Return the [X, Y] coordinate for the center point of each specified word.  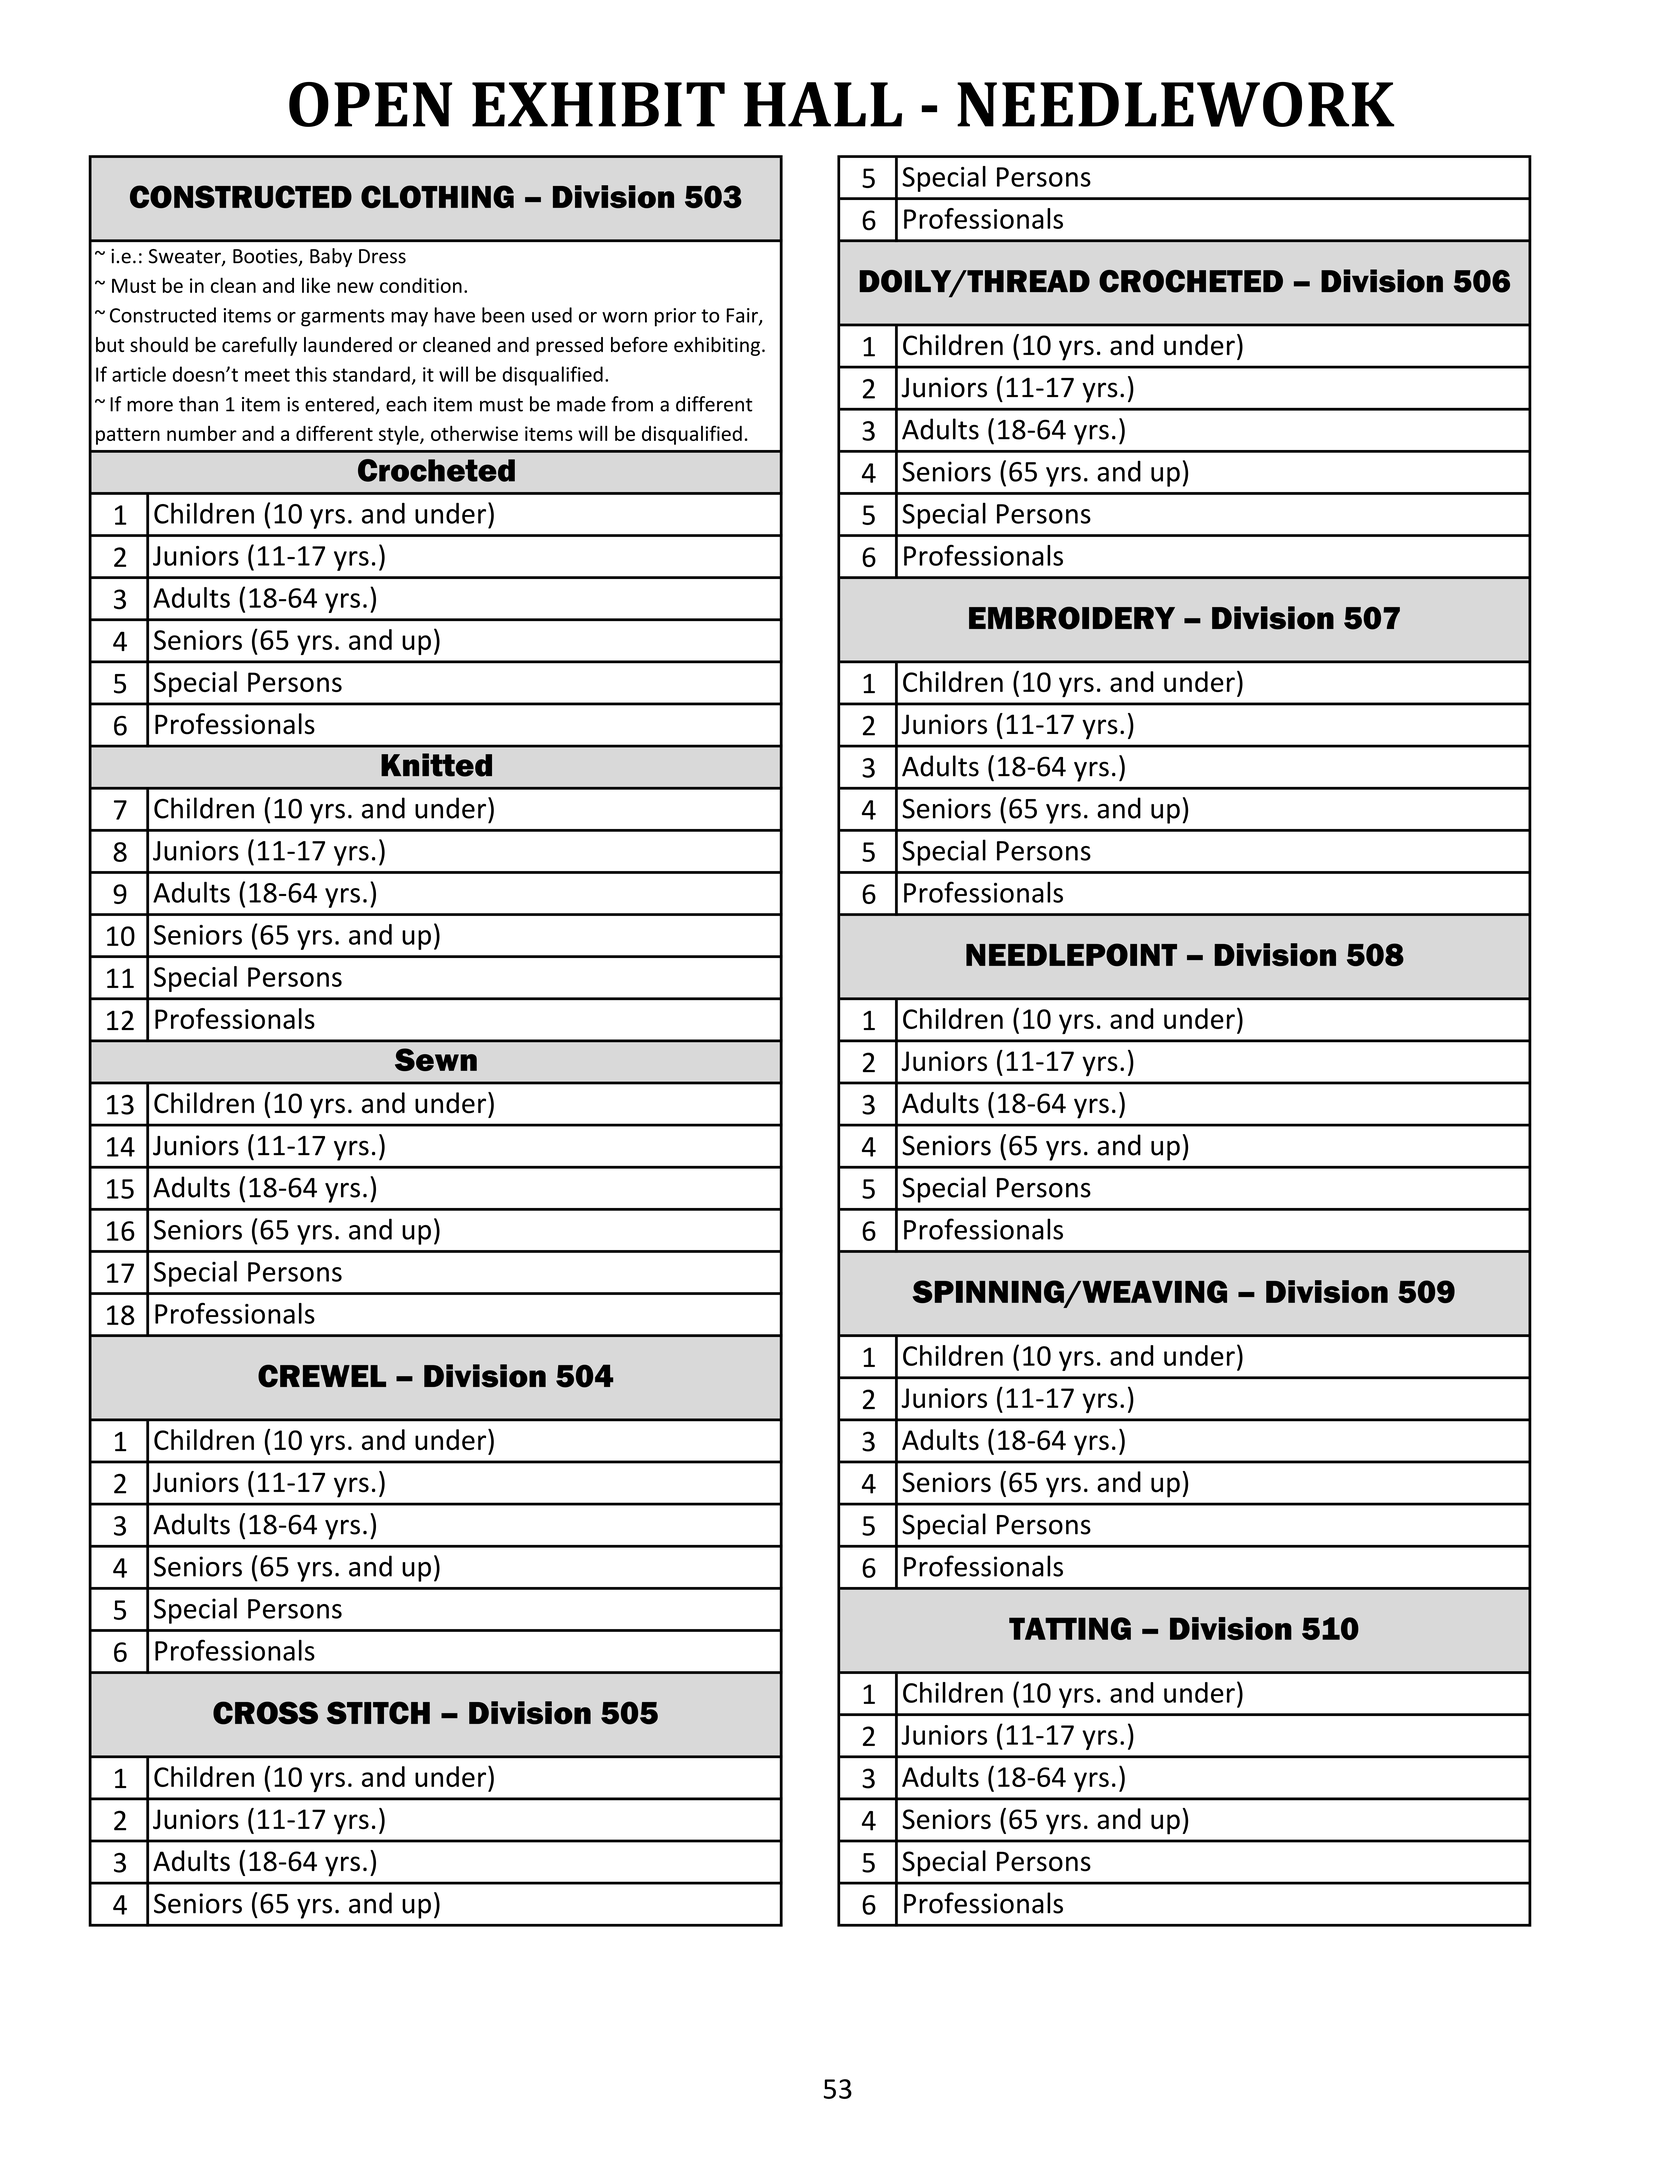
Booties [266, 257]
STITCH [378, 1713]
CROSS [265, 1713]
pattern [128, 436]
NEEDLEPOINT [1071, 954]
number [202, 433]
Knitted [436, 765]
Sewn [436, 1059]
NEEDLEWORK [1176, 104]
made [581, 404]
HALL [823, 104]
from [632, 404]
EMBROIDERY [1072, 618]
